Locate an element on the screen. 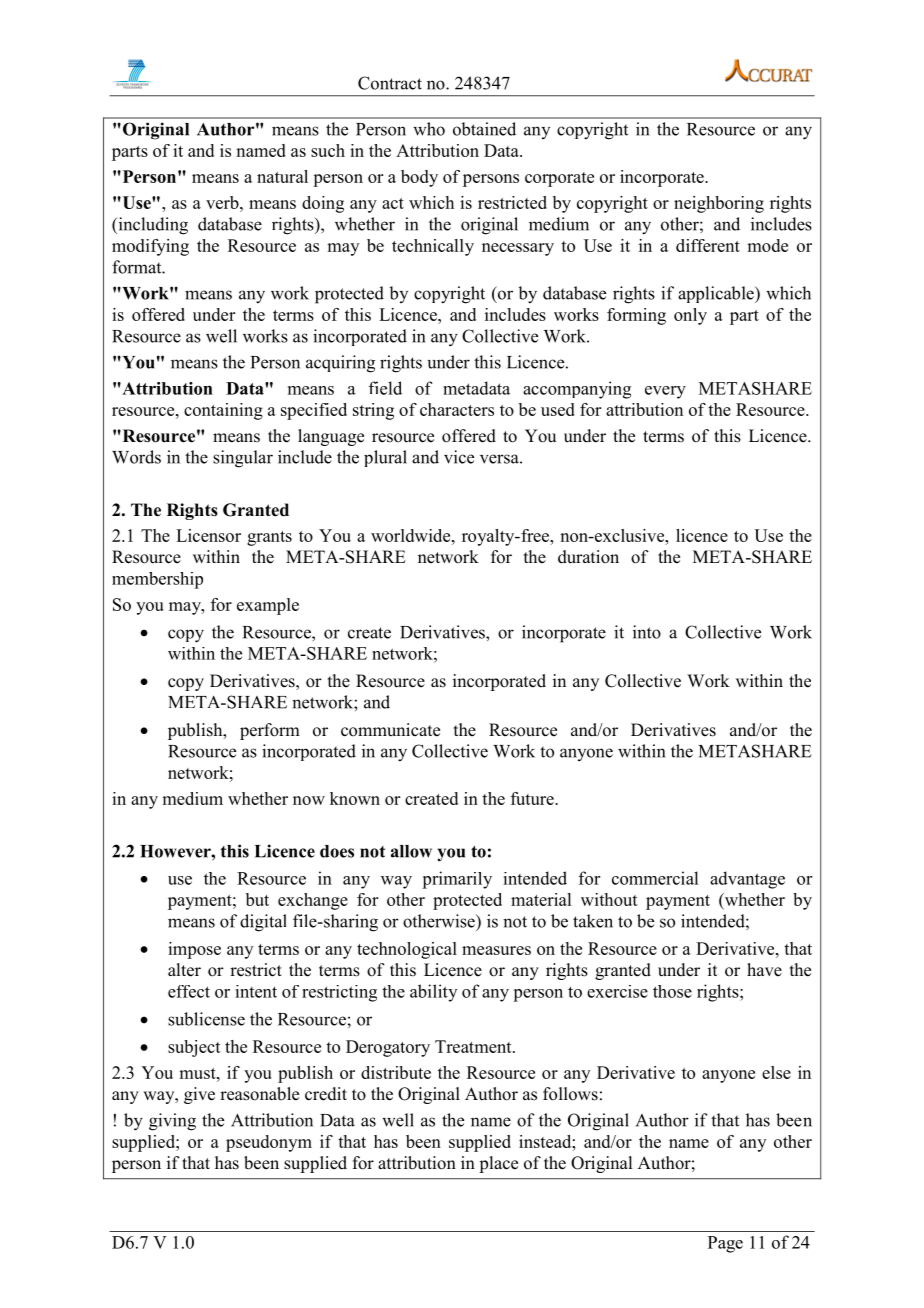  neighboring is located at coordinates (719, 204).
